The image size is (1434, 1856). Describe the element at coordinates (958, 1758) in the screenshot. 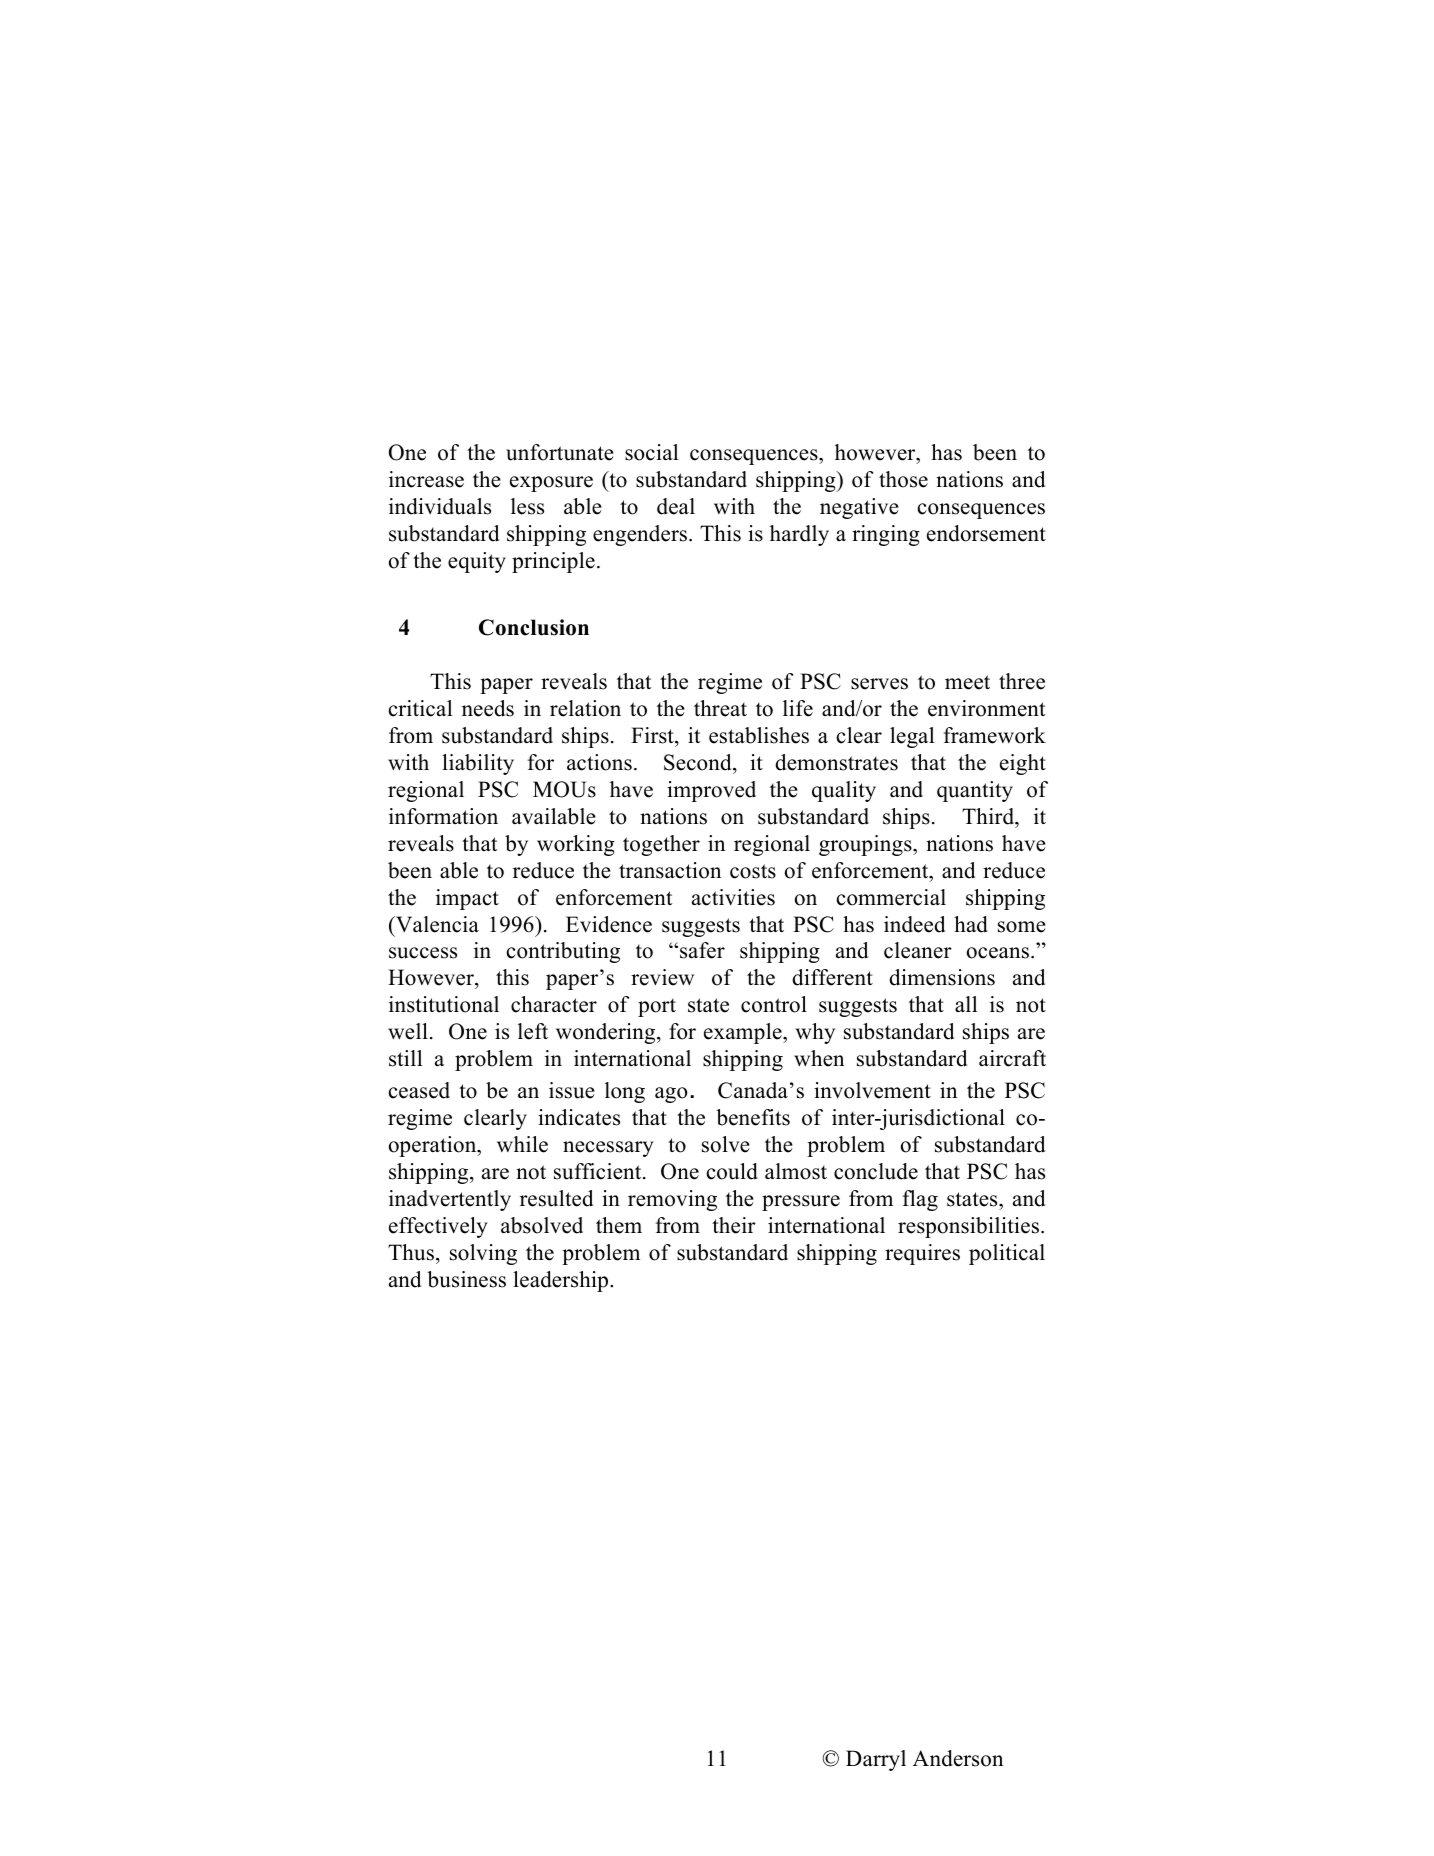

I see `Anderson` at that location.
